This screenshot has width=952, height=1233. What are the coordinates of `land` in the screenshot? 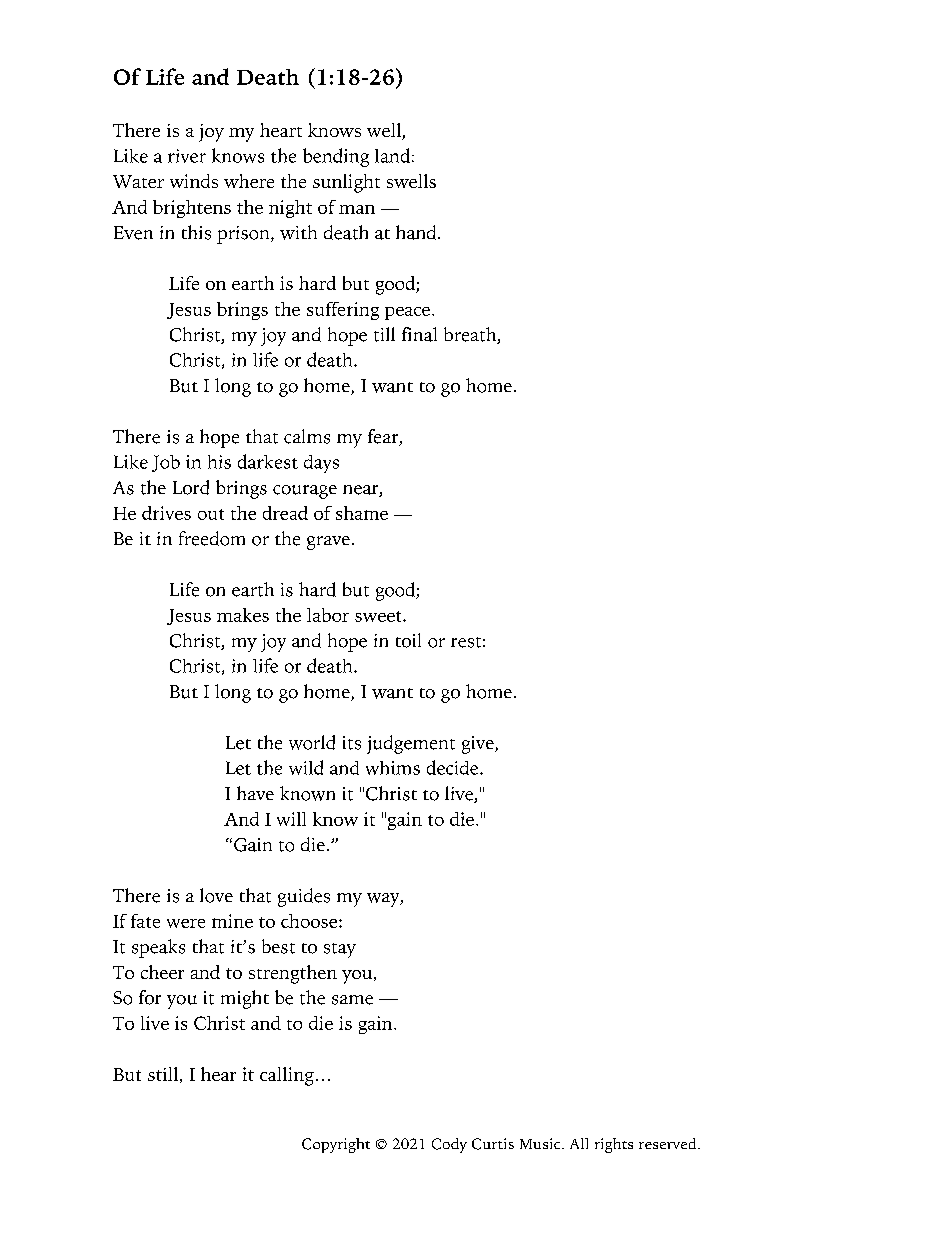 It's located at (392, 155).
